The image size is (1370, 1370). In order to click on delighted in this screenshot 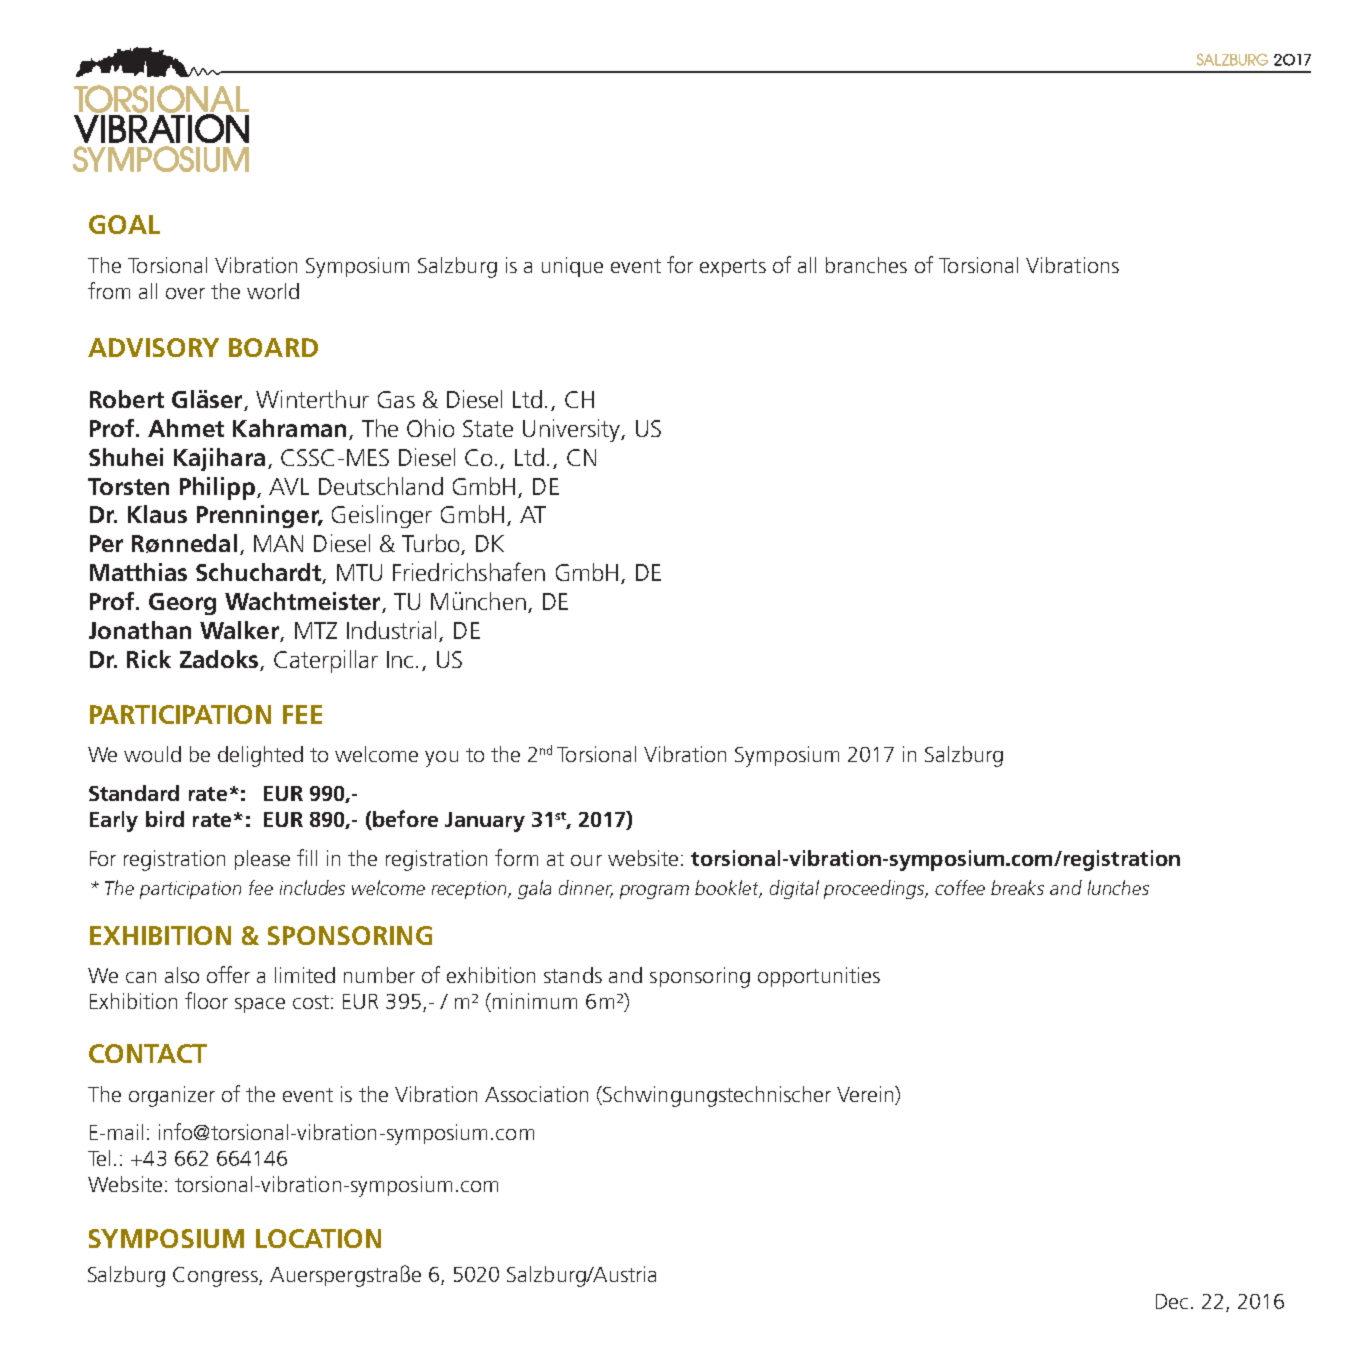, I will do `click(260, 756)`.
